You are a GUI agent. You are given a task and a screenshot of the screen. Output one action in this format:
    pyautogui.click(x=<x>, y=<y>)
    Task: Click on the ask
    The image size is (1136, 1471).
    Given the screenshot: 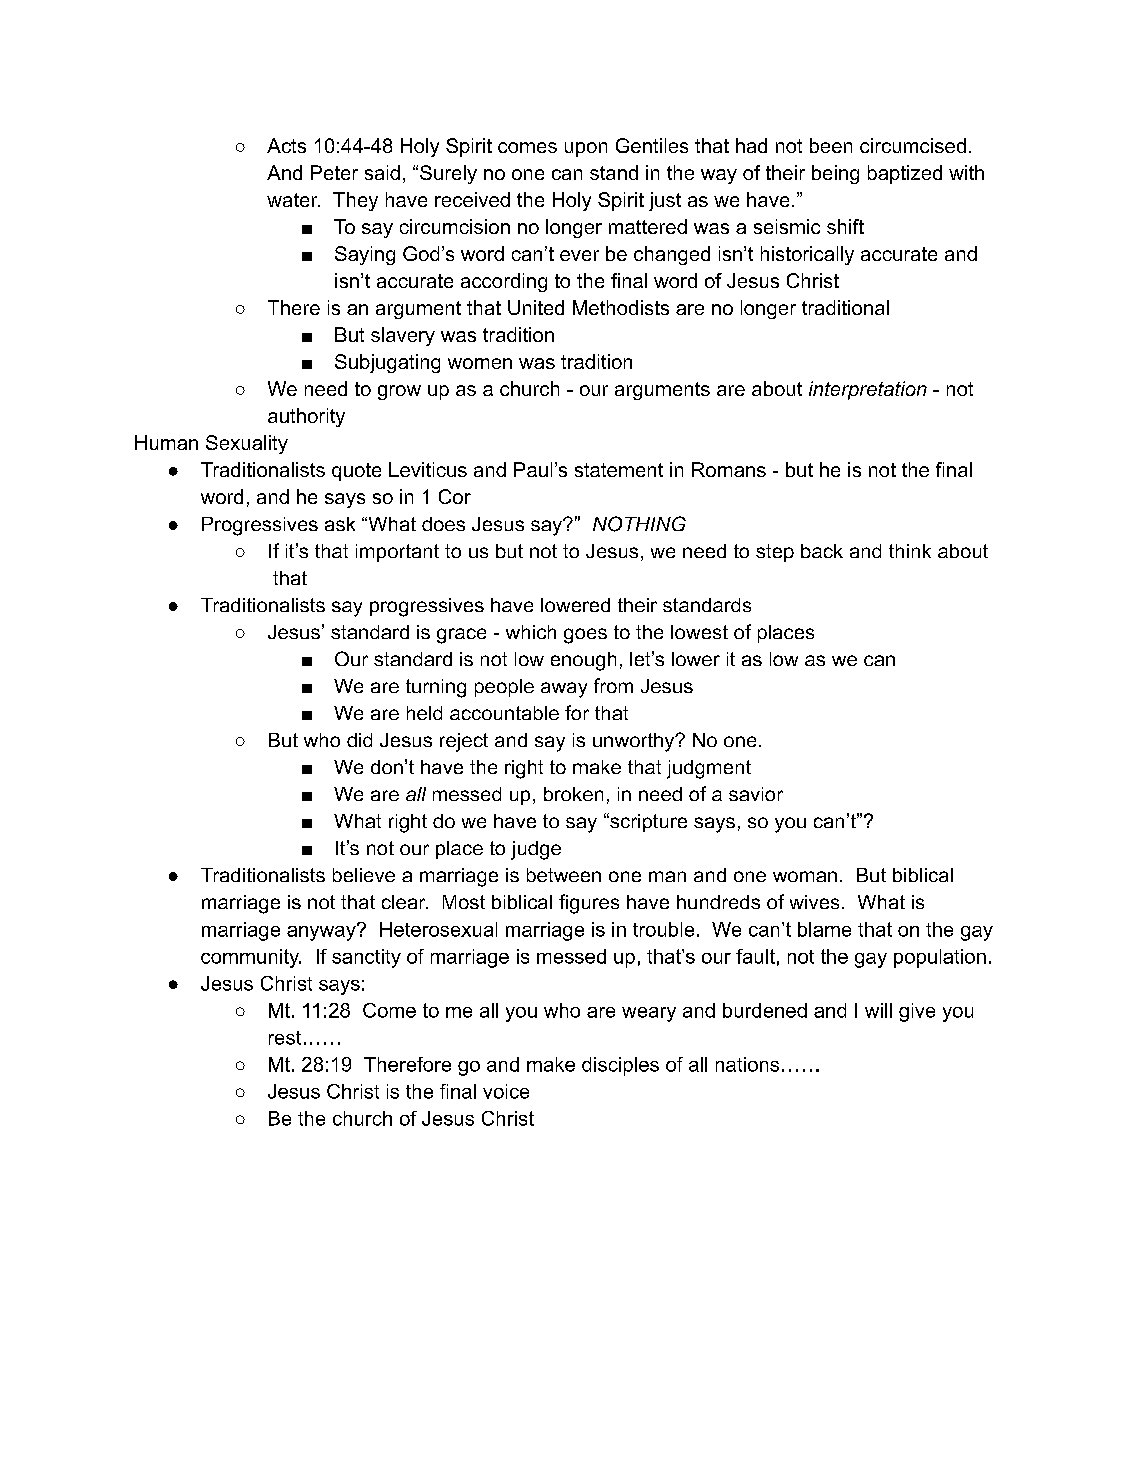 What is the action you would take?
    pyautogui.click(x=340, y=524)
